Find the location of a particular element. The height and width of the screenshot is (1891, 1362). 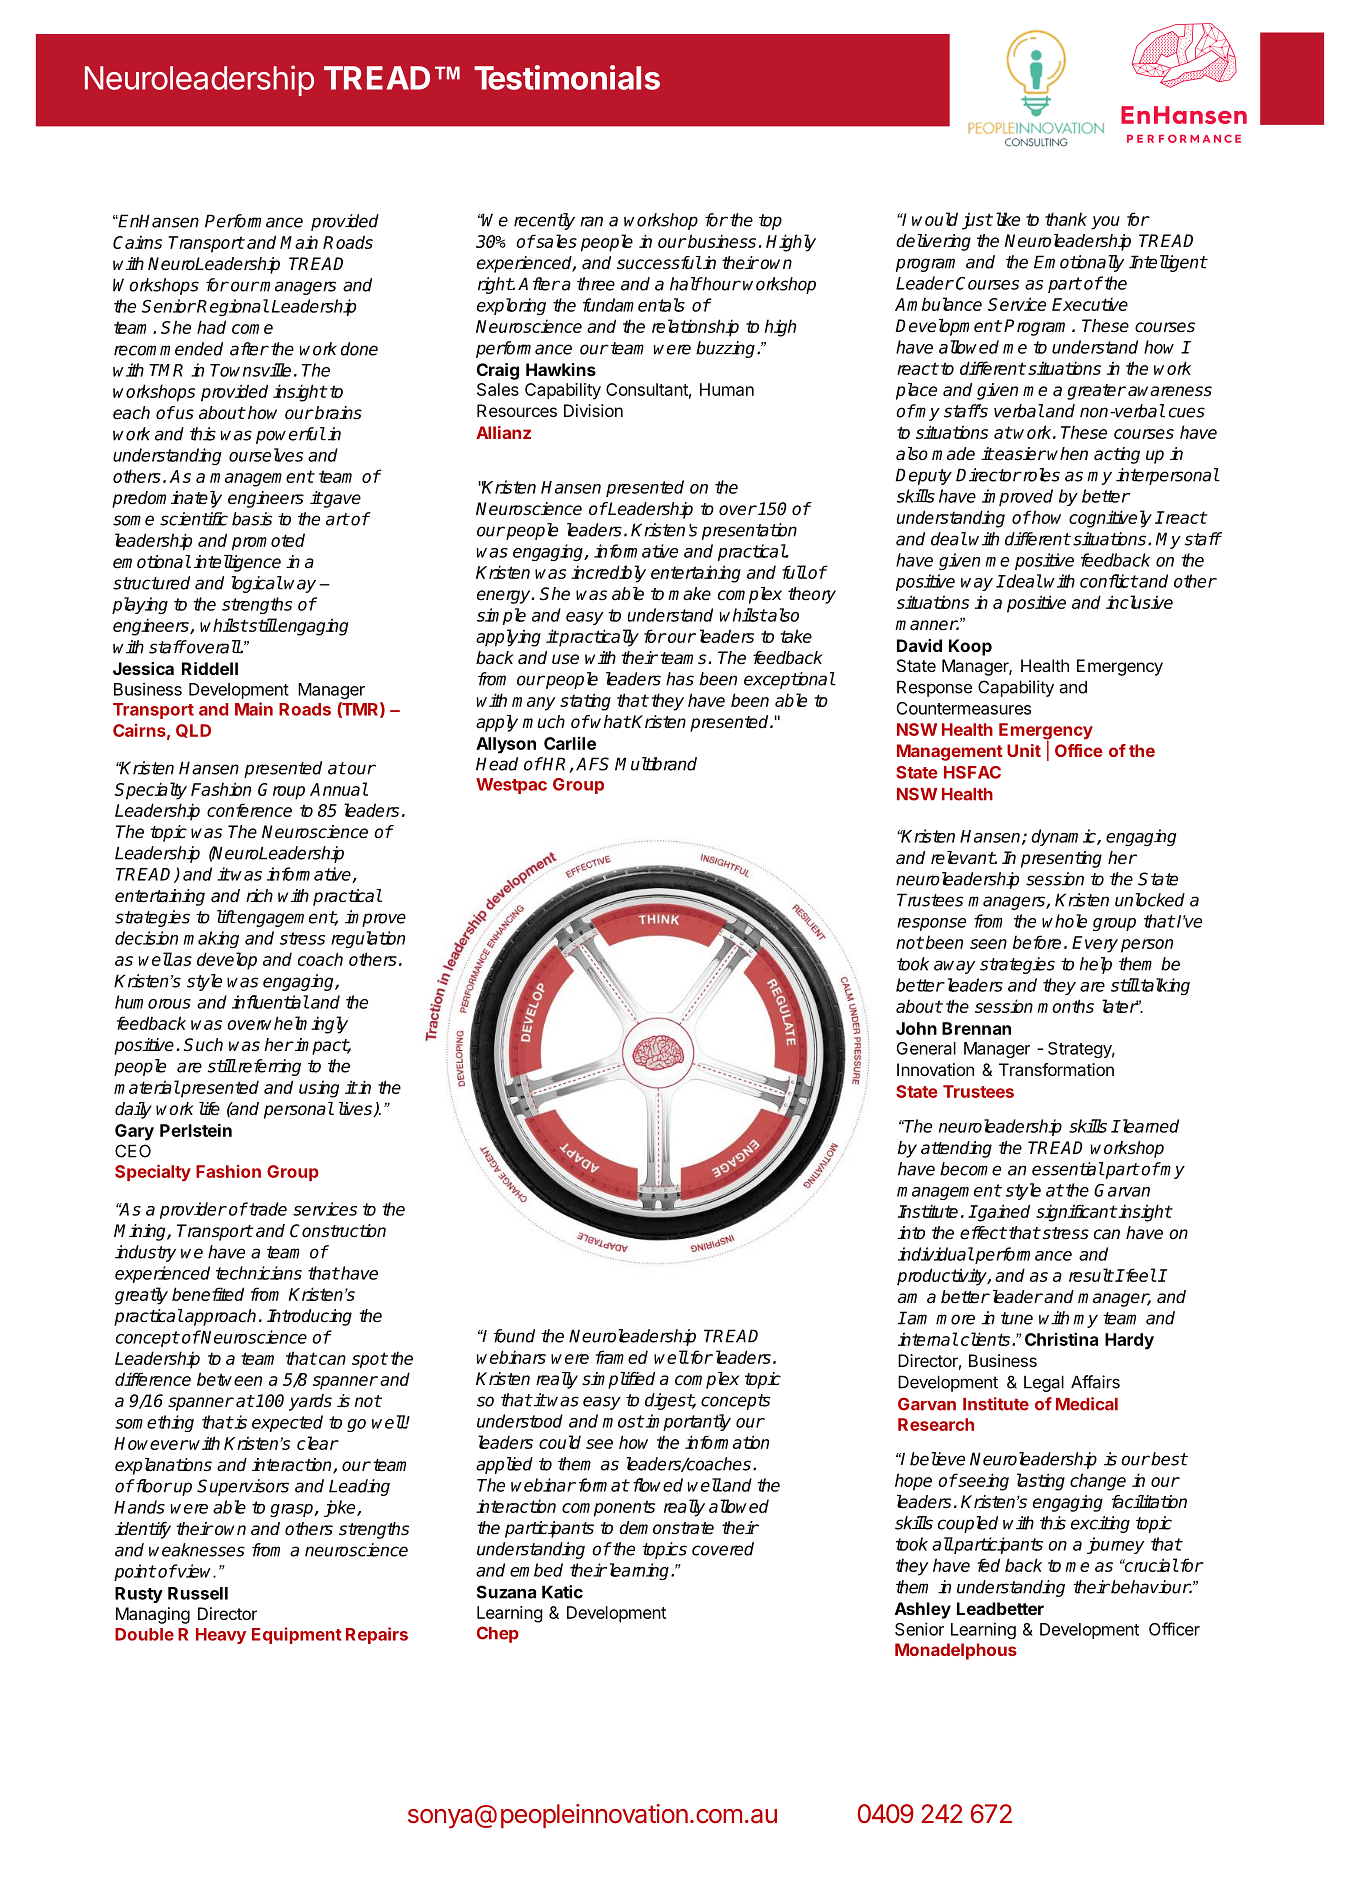

make is located at coordinates (689, 594).
